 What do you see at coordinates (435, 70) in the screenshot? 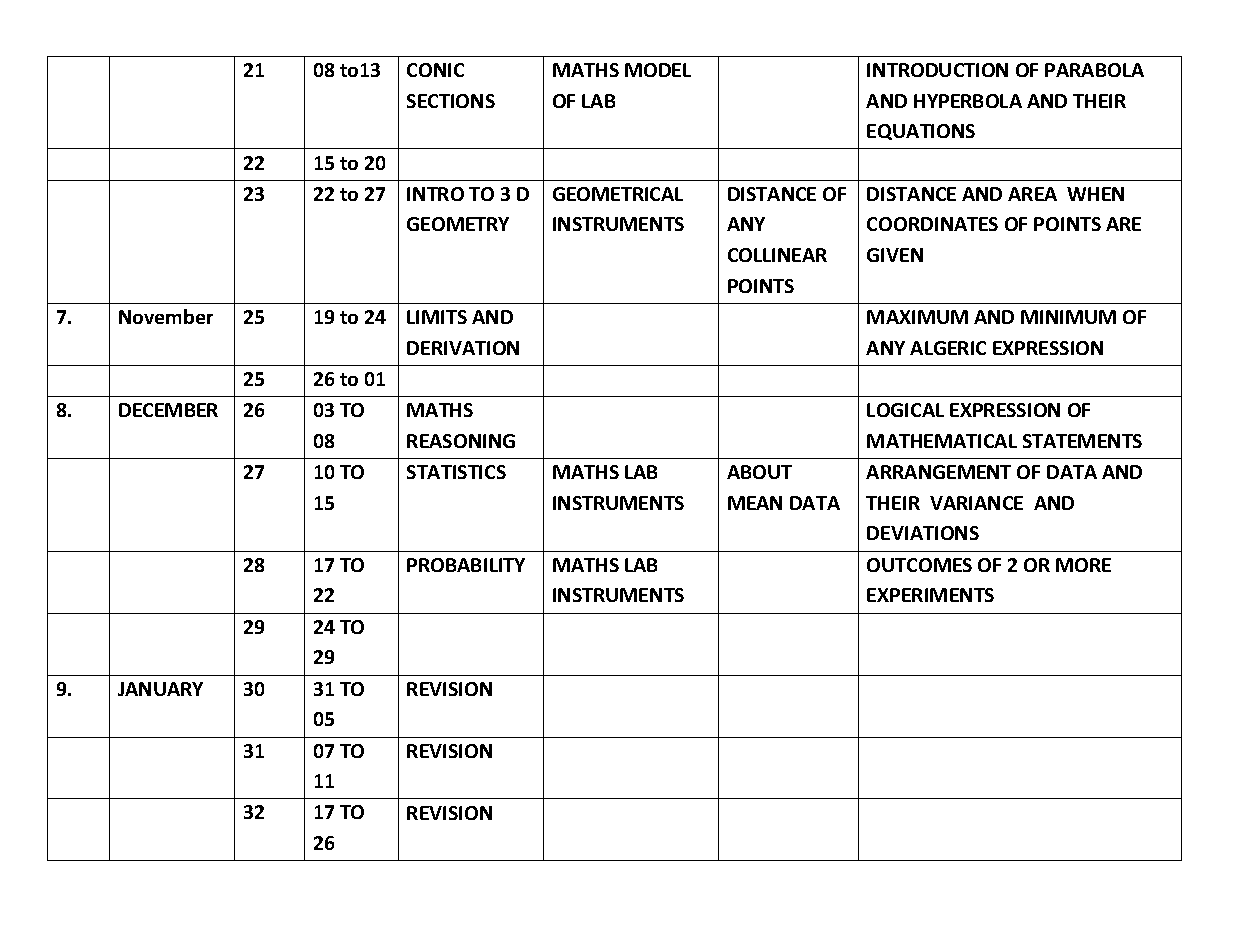
I see `CONIC` at bounding box center [435, 70].
